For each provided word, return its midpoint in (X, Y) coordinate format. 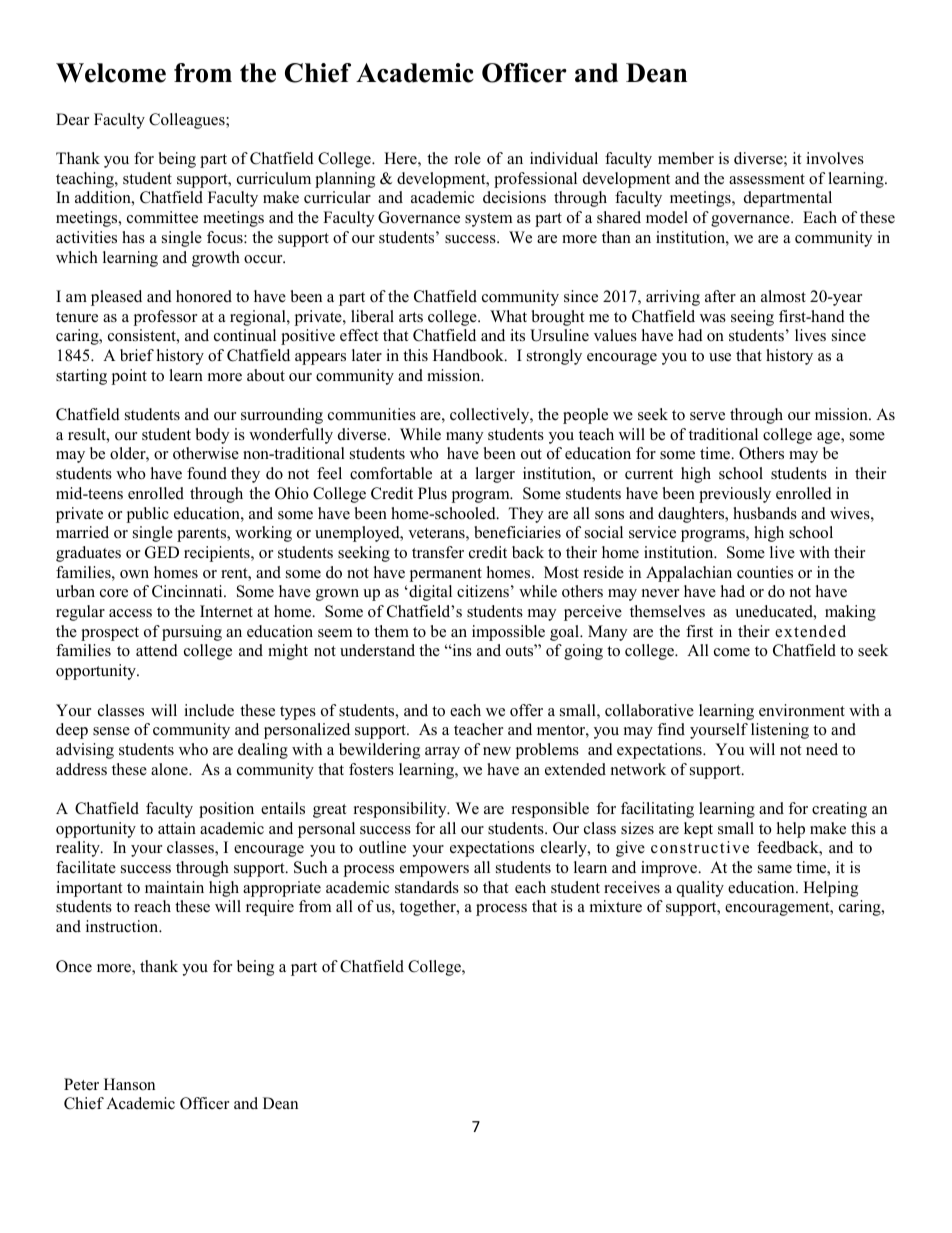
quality (700, 889)
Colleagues (188, 121)
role (468, 158)
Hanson (129, 1084)
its (517, 335)
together (429, 908)
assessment (767, 179)
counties (765, 572)
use (720, 357)
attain (177, 828)
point (129, 377)
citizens (483, 591)
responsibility (401, 810)
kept (698, 830)
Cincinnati (188, 591)
